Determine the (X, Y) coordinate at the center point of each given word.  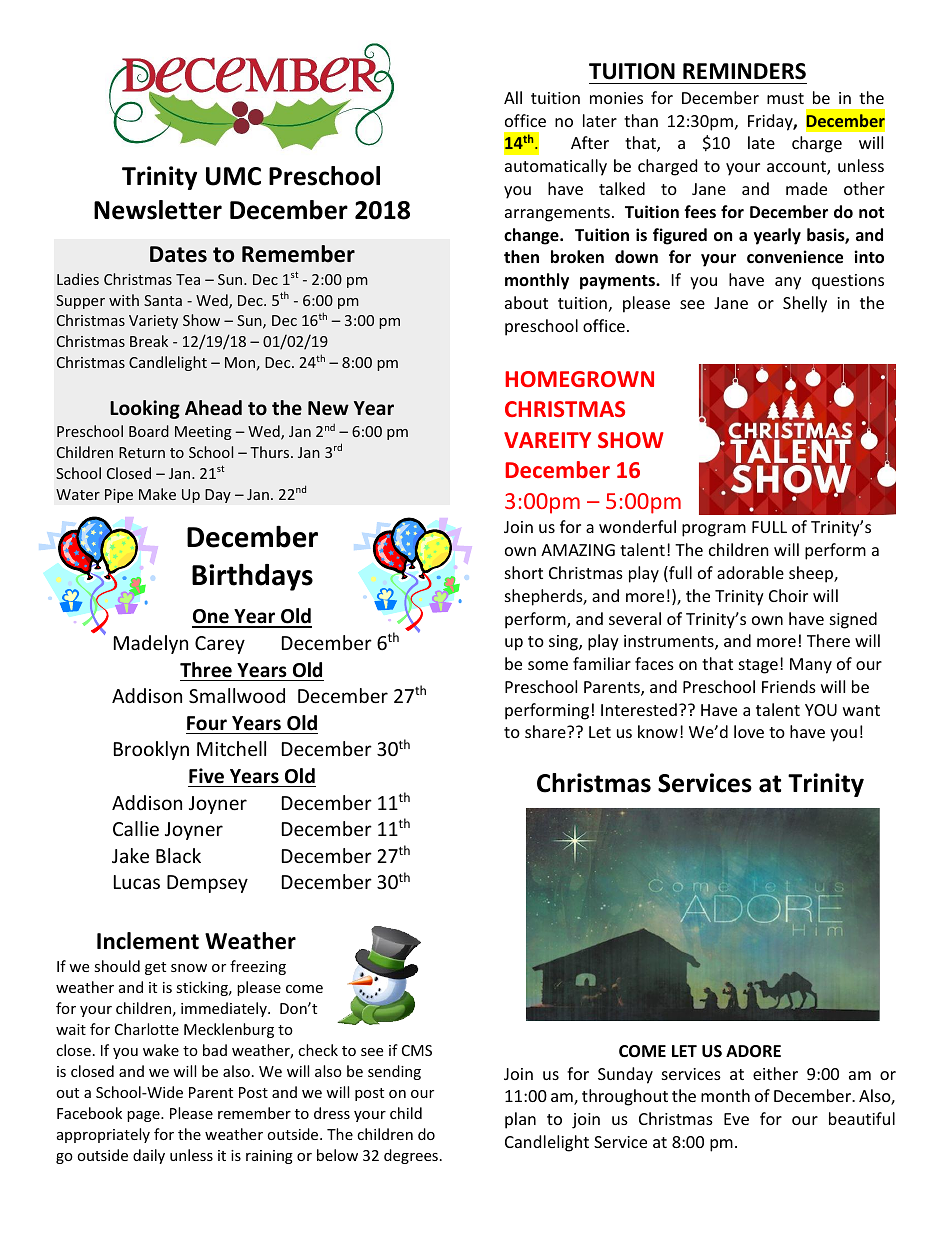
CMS (417, 1050)
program (714, 530)
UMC (233, 176)
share (546, 731)
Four (207, 723)
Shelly (805, 304)
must (785, 98)
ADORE (753, 1051)
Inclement (148, 941)
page (144, 1116)
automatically (556, 167)
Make (157, 494)
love (749, 731)
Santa (163, 300)
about (526, 302)
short (524, 572)
